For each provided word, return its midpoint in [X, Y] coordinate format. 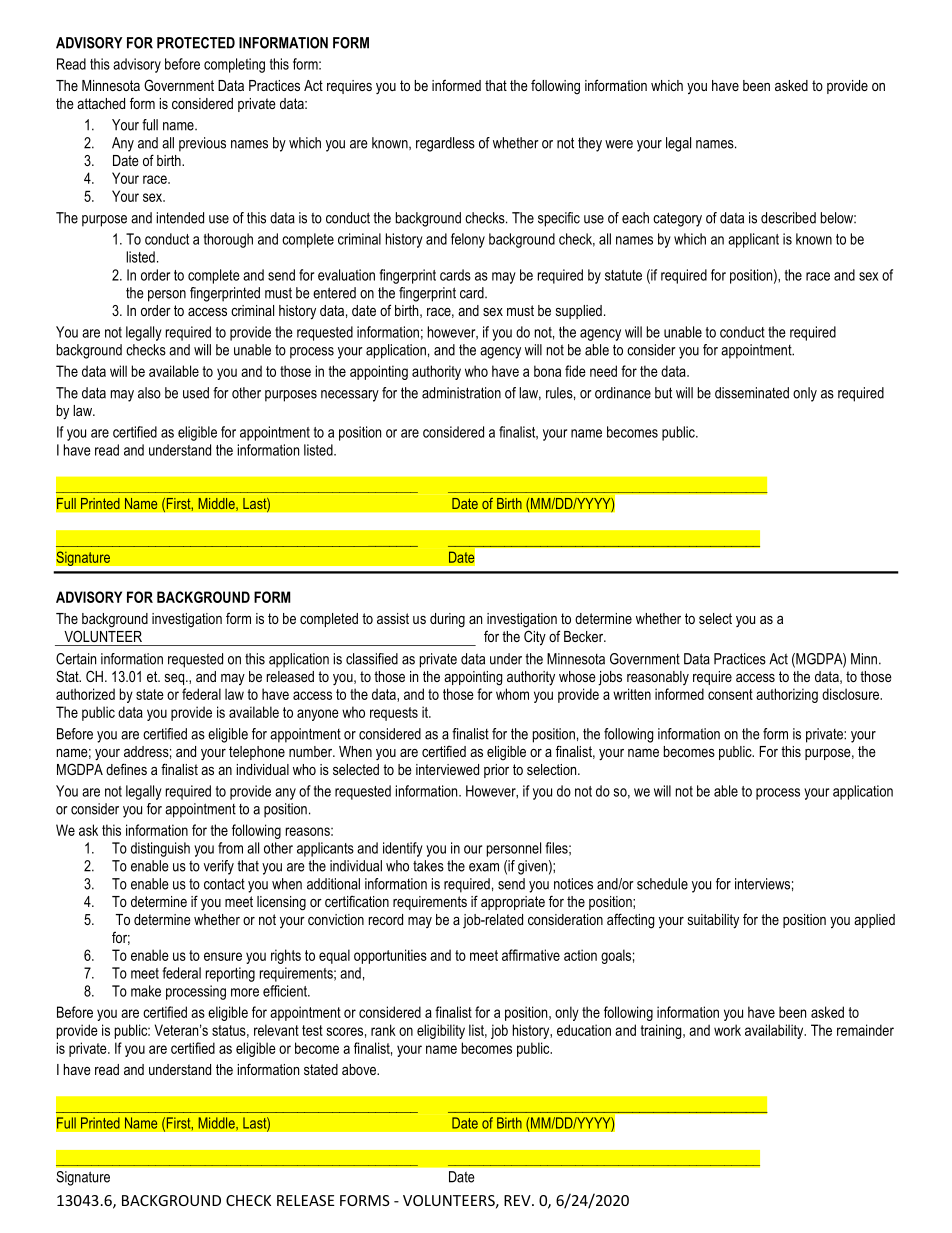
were [619, 144]
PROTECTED [196, 43]
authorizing [787, 695]
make [146, 991]
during [447, 620]
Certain [76, 659]
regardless [445, 144]
